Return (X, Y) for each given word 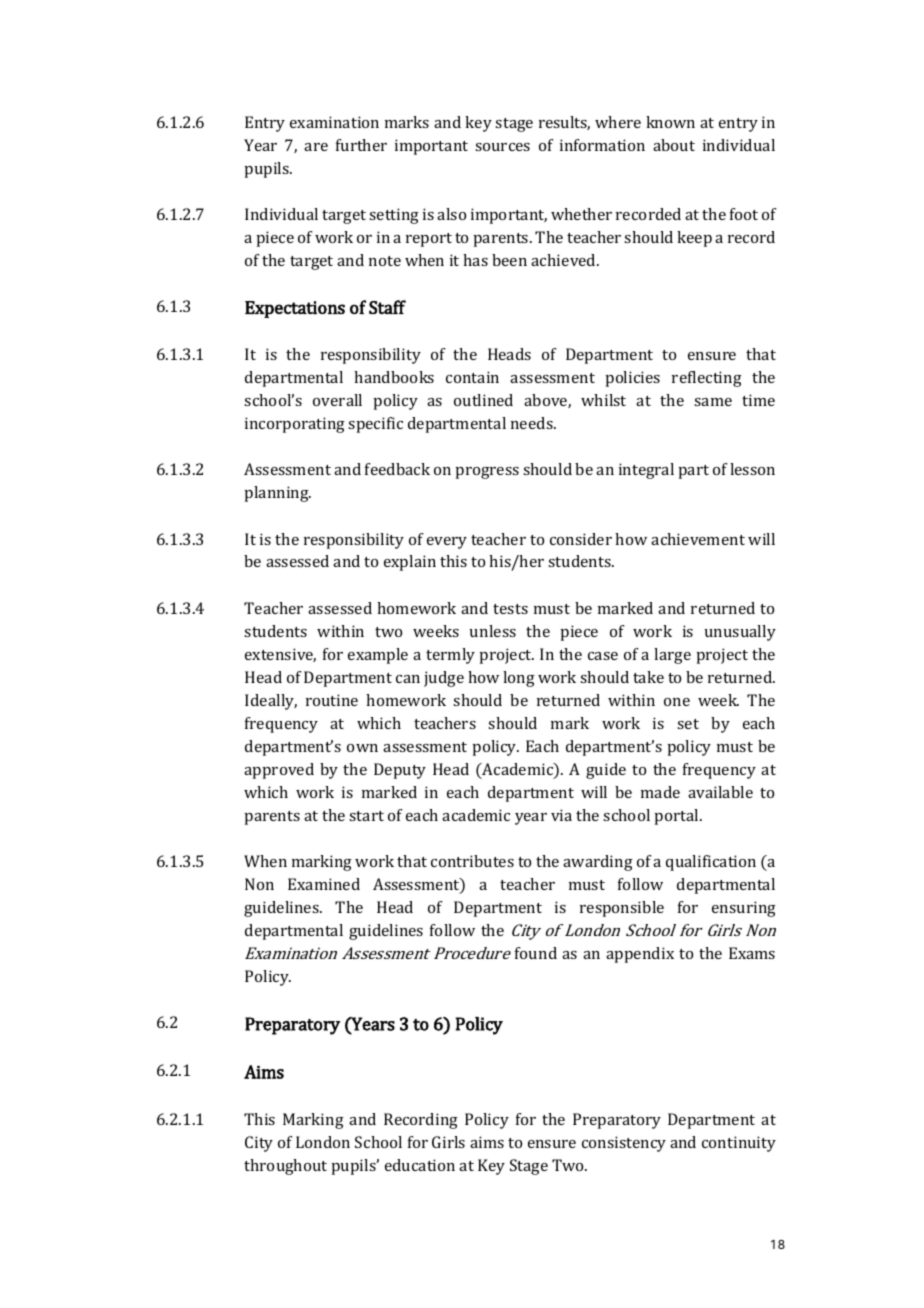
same (713, 402)
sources (502, 147)
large (672, 656)
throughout (285, 1167)
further (361, 145)
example (378, 656)
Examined (324, 884)
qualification (711, 863)
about (674, 145)
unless (493, 631)
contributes (472, 861)
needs (533, 423)
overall (337, 400)
